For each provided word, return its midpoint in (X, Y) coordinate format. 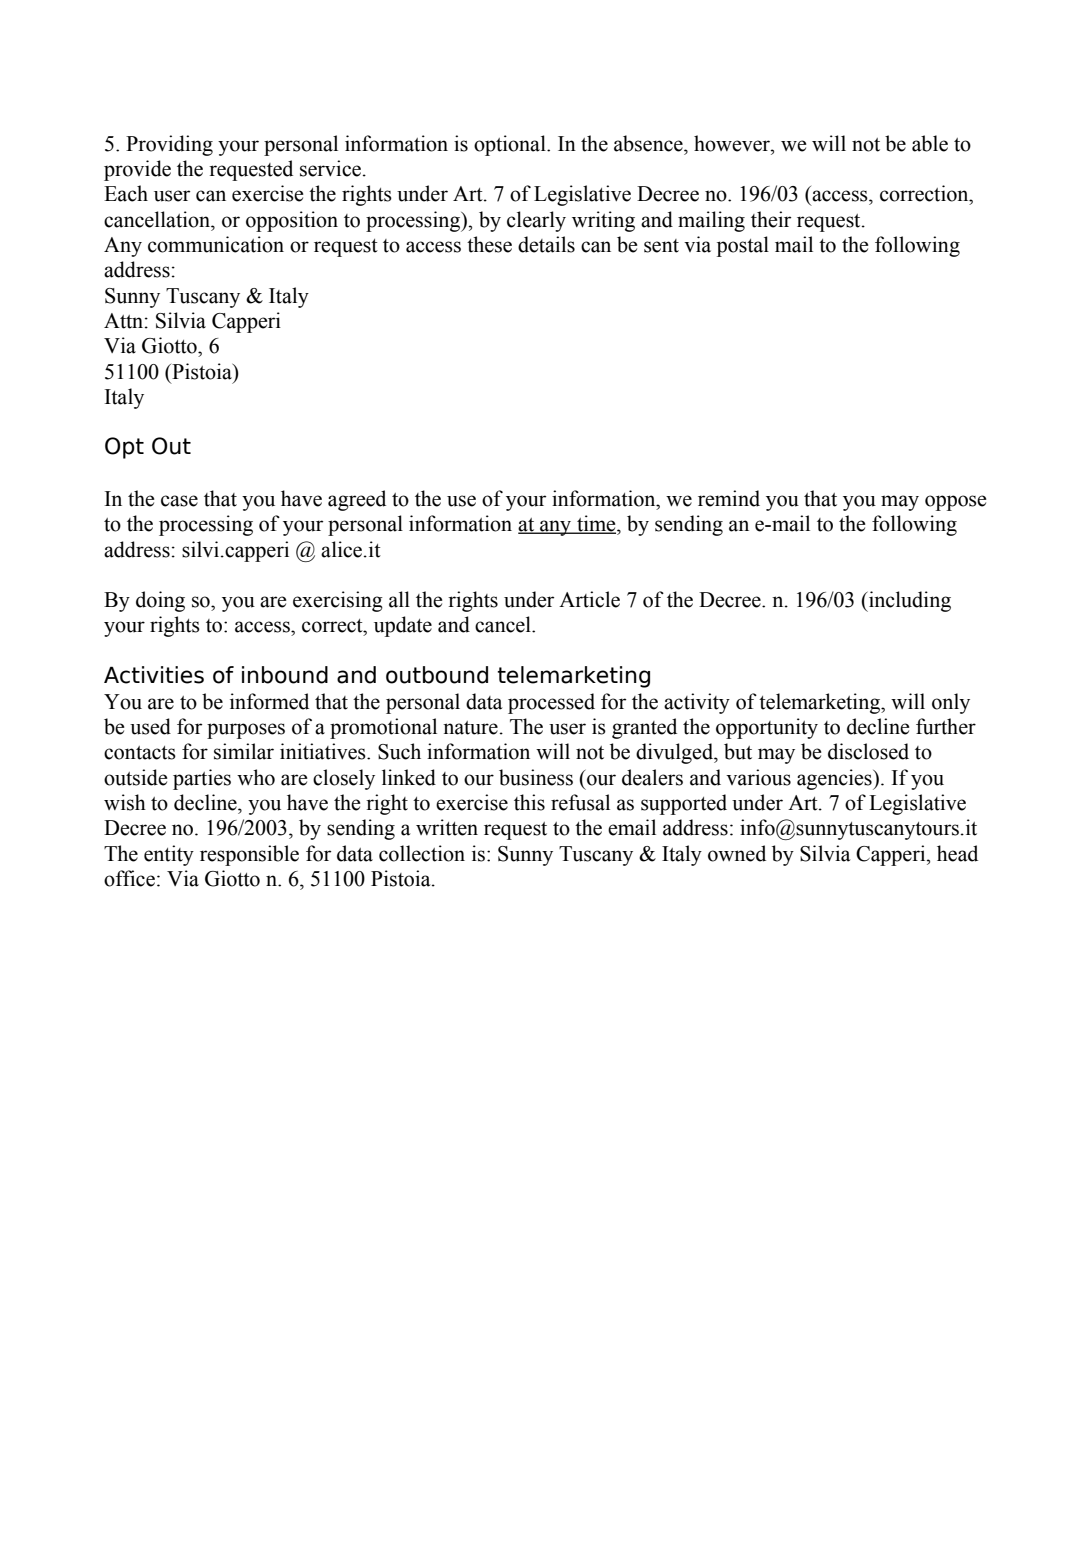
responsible (249, 855)
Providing (169, 145)
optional (511, 145)
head (957, 853)
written (447, 827)
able (930, 143)
